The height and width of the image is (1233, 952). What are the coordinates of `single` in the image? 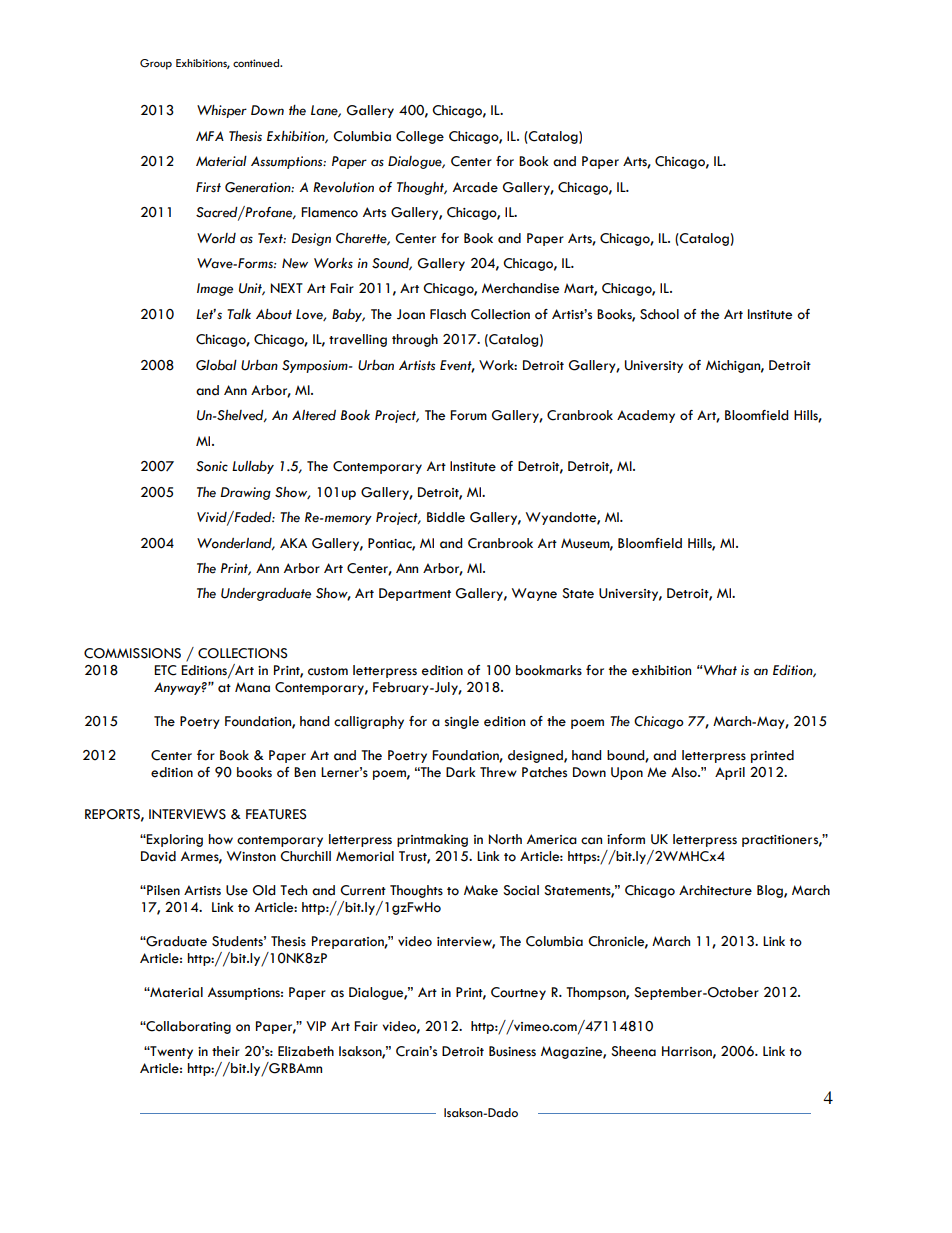 It's located at (462, 722).
